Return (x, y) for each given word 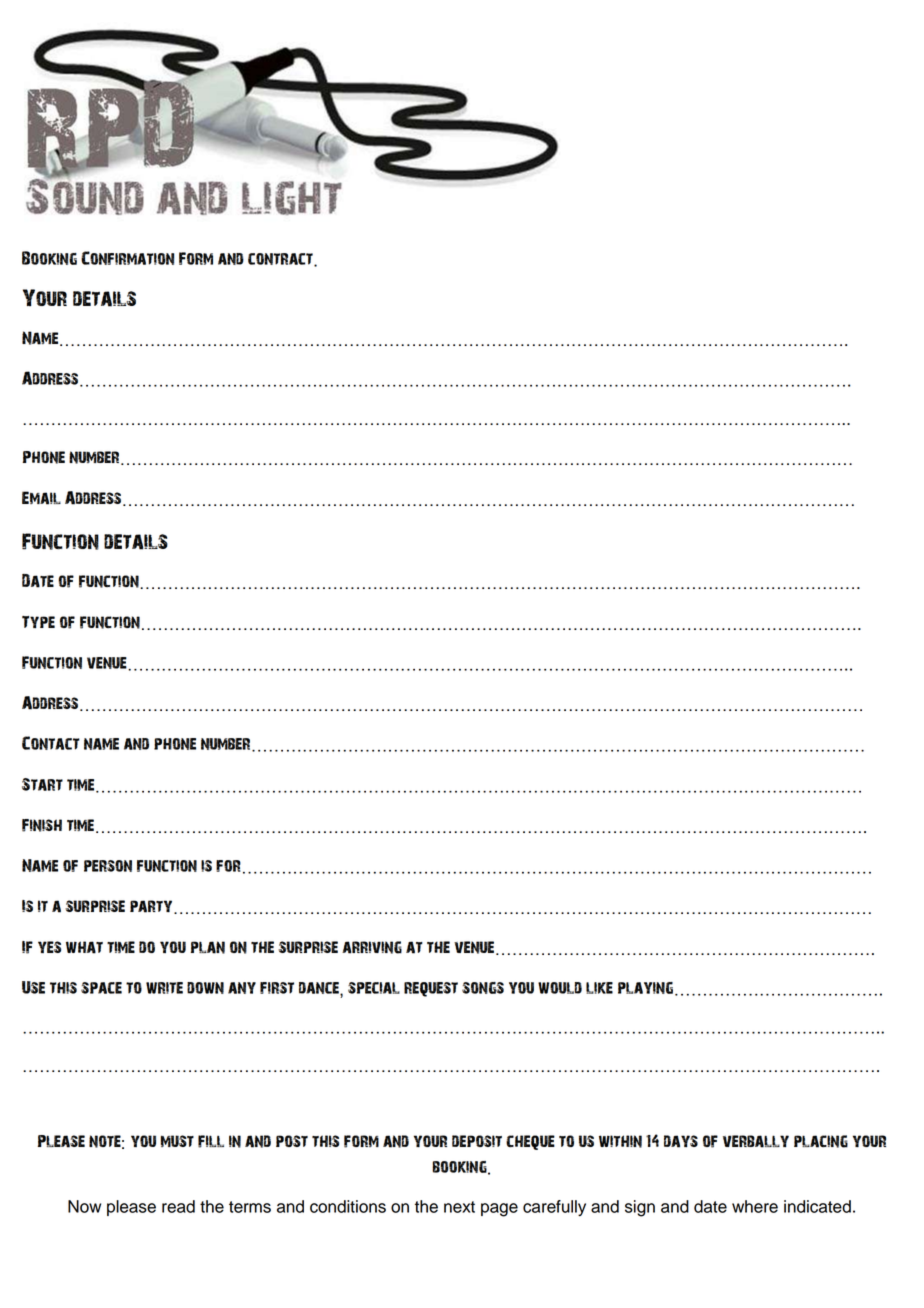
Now (84, 1206)
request (431, 989)
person (108, 866)
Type (38, 622)
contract (281, 259)
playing (645, 988)
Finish (42, 825)
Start (42, 784)
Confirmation (127, 258)
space (101, 988)
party (152, 907)
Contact (51, 743)
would (560, 988)
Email (41, 498)
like (599, 988)
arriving (372, 947)
